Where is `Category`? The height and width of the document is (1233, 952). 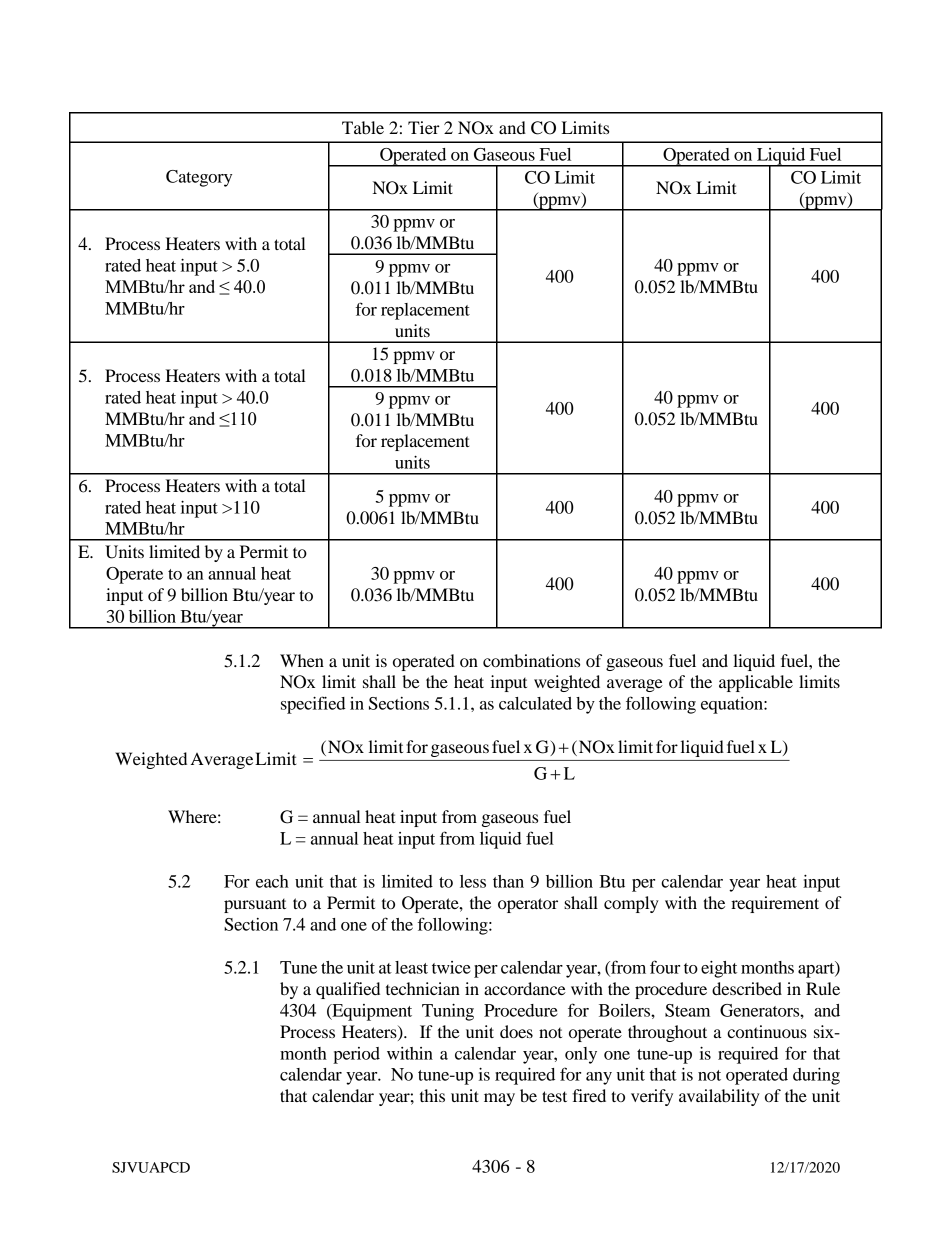
Category is located at coordinates (199, 178).
